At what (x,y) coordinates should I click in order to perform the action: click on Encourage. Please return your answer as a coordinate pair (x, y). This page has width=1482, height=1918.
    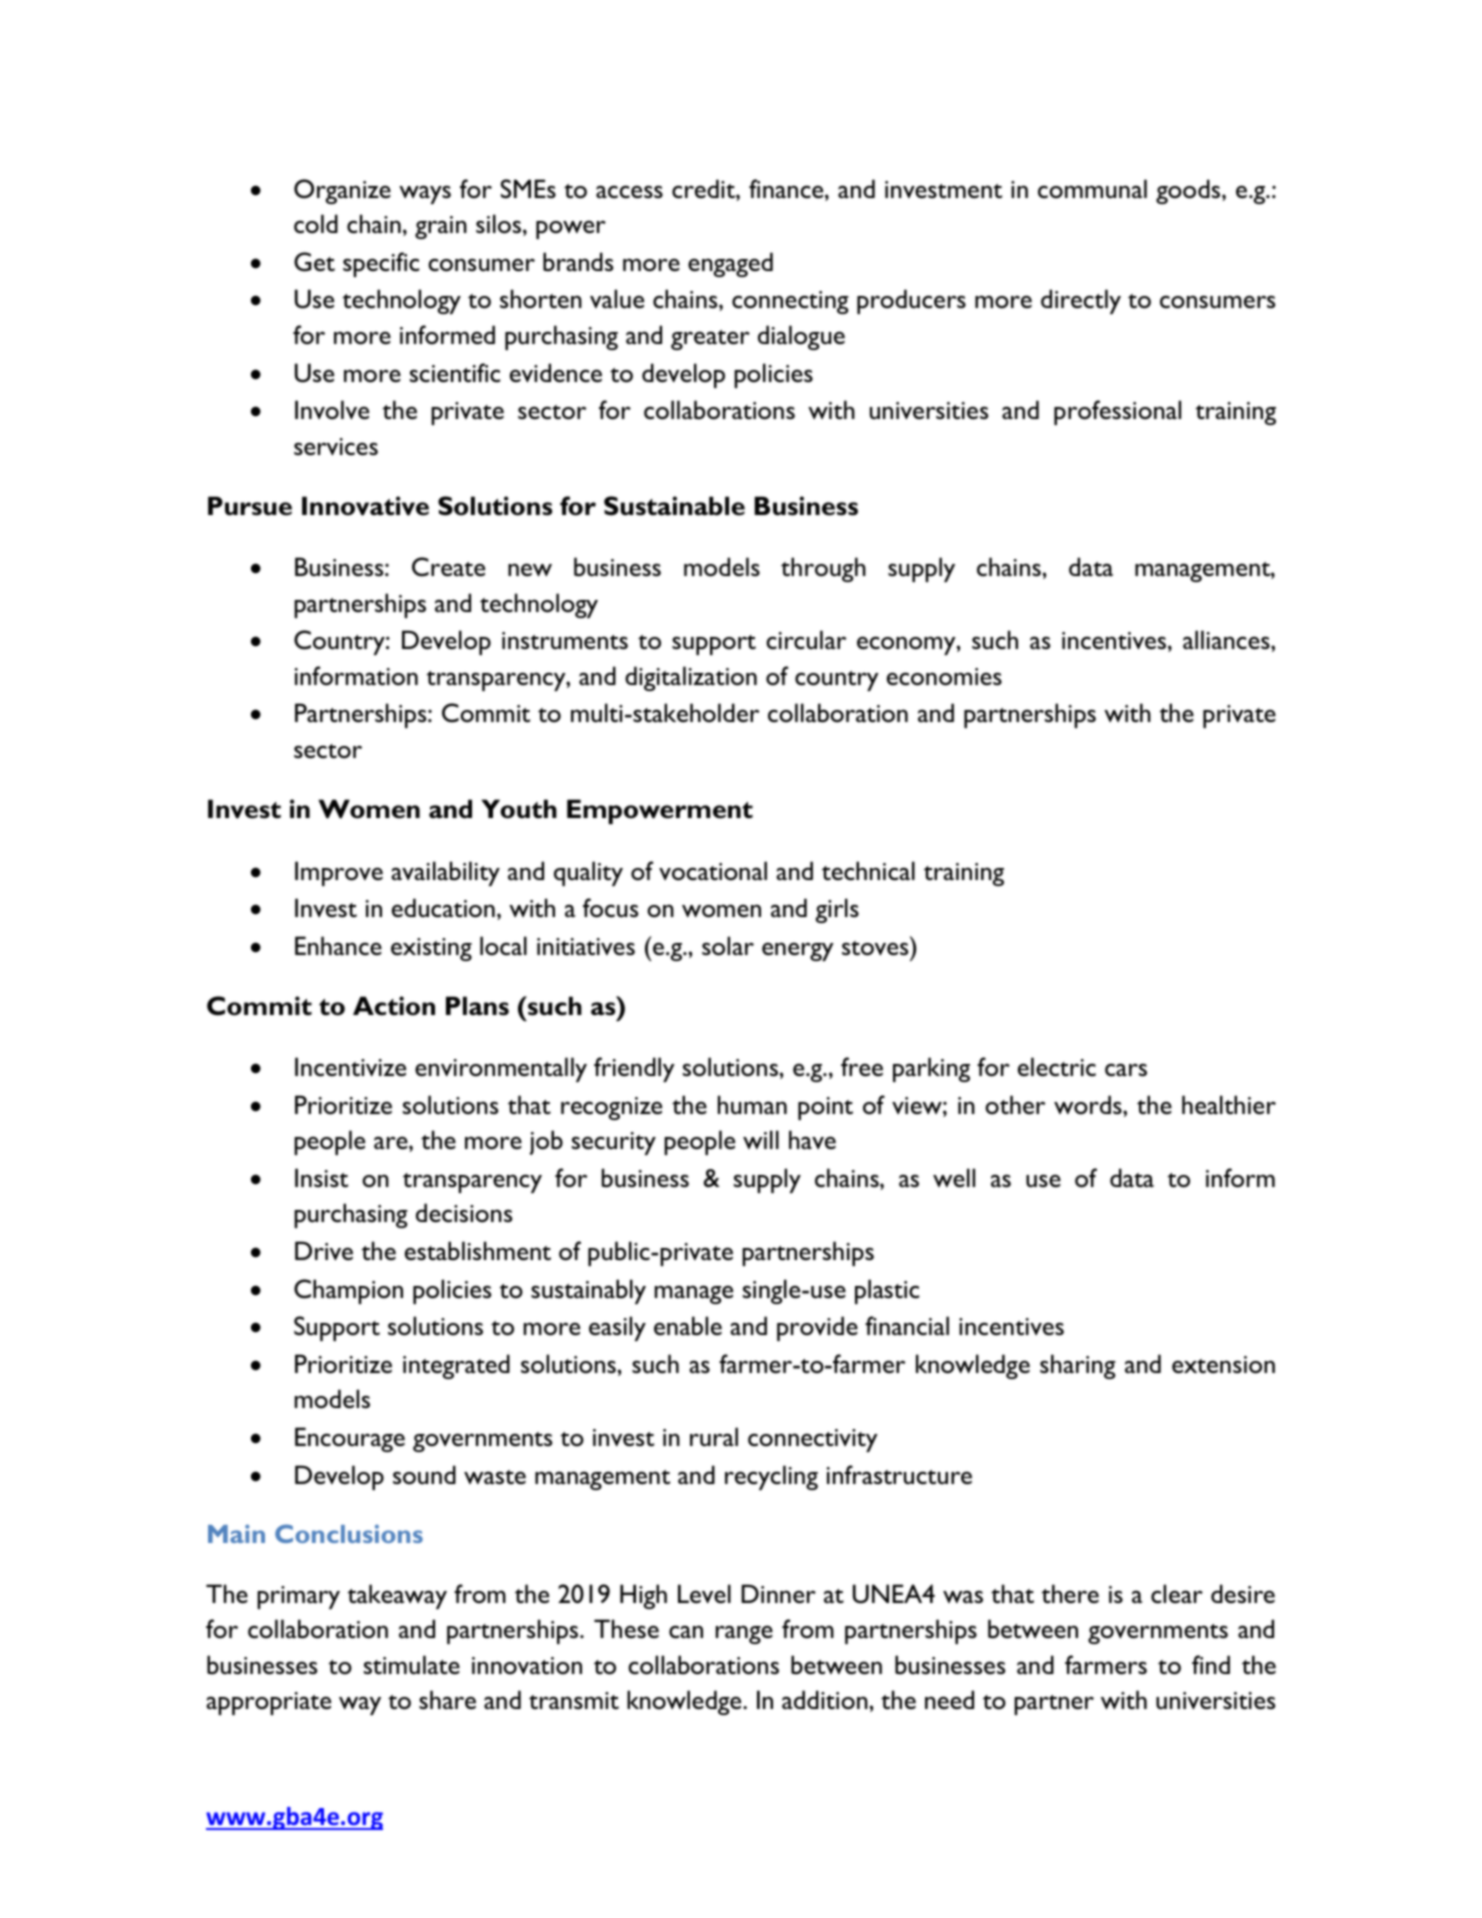
    Looking at the image, I should click on (350, 1439).
